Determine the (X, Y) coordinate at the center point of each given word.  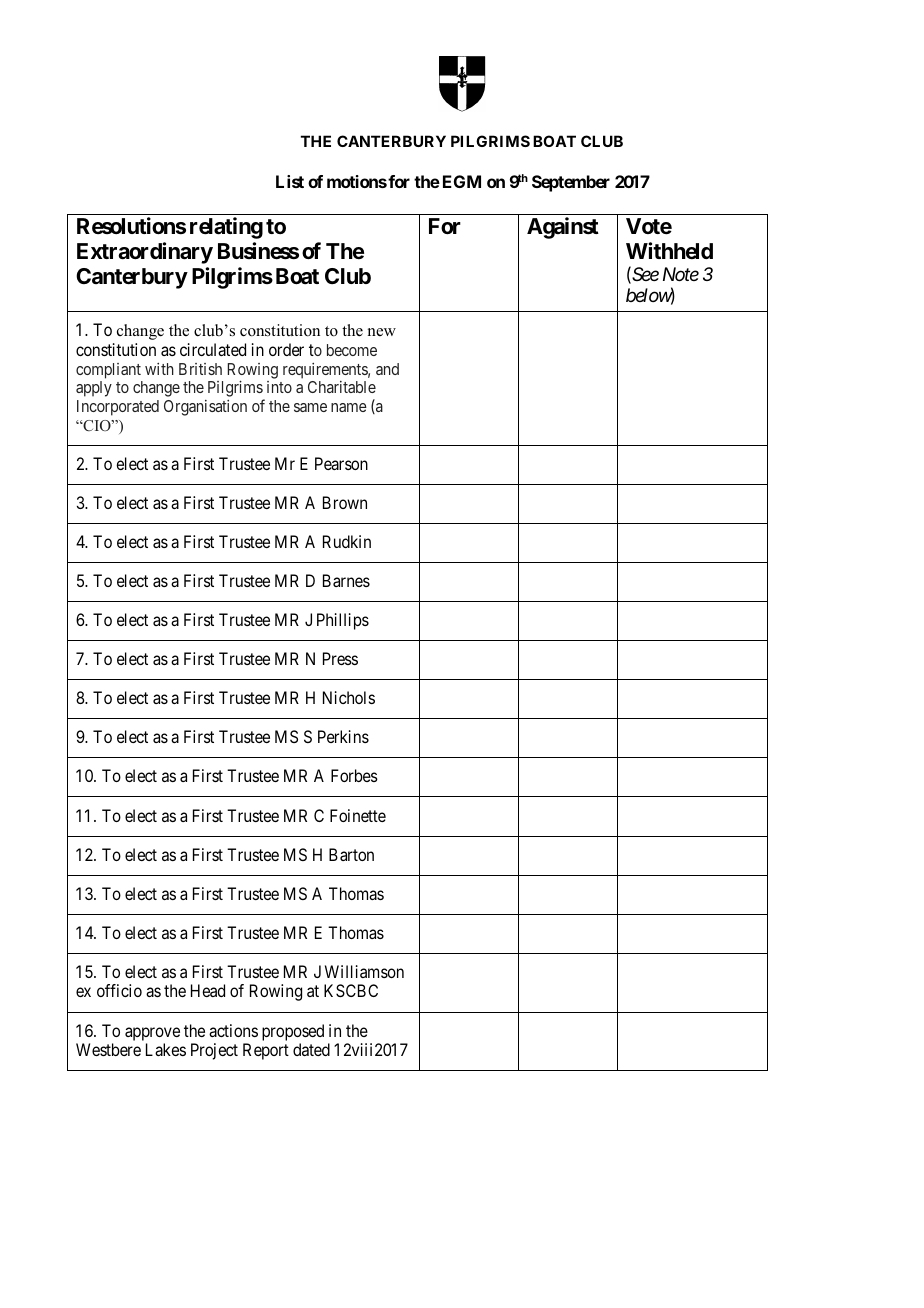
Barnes (346, 580)
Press (340, 658)
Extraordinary (145, 253)
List (290, 181)
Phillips (343, 621)
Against (563, 228)
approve (152, 1034)
